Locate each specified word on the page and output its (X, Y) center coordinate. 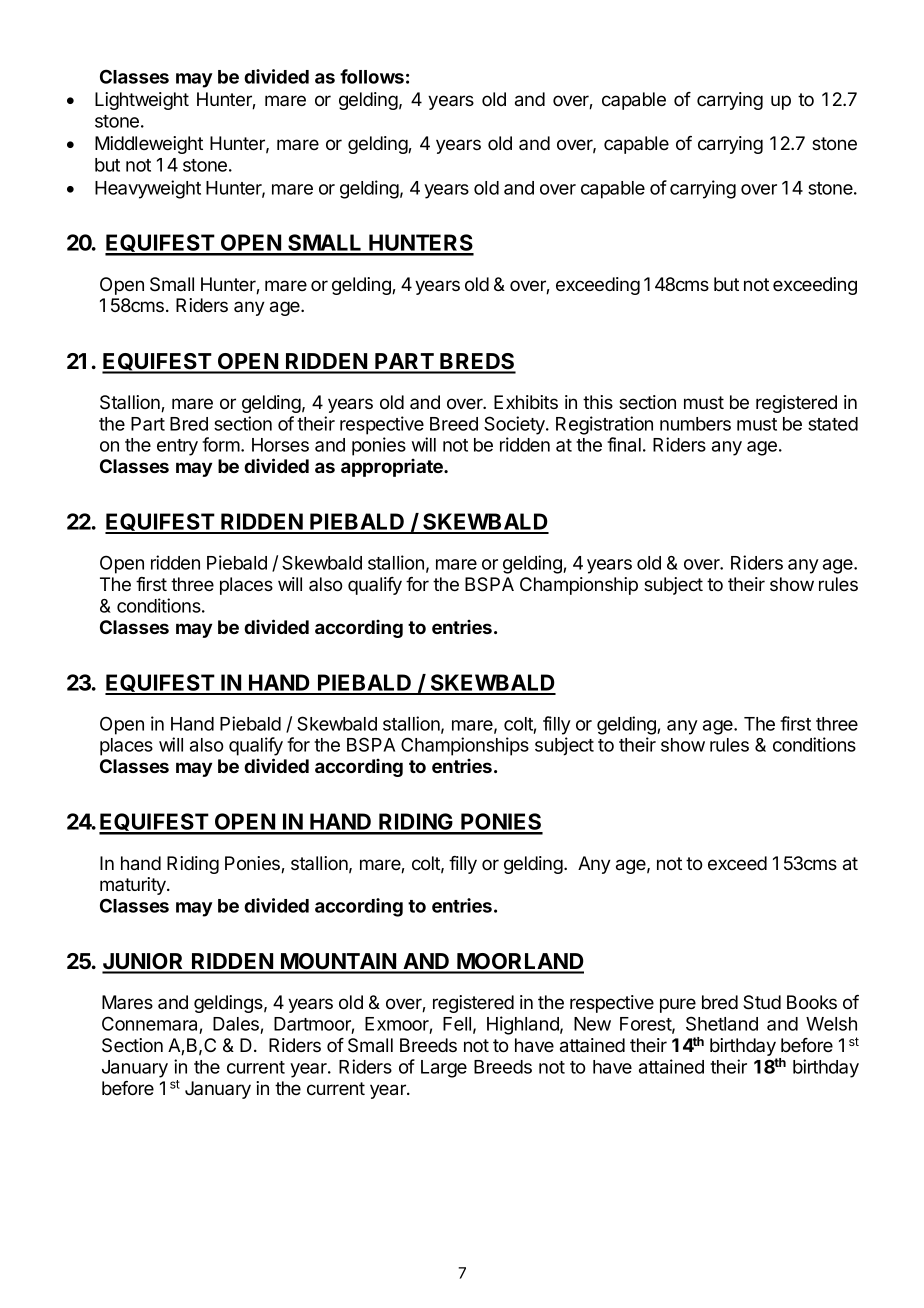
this (598, 402)
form (221, 444)
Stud (762, 1002)
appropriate (393, 468)
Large (444, 1069)
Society (515, 425)
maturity (134, 886)
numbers (695, 424)
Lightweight (142, 101)
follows (372, 76)
